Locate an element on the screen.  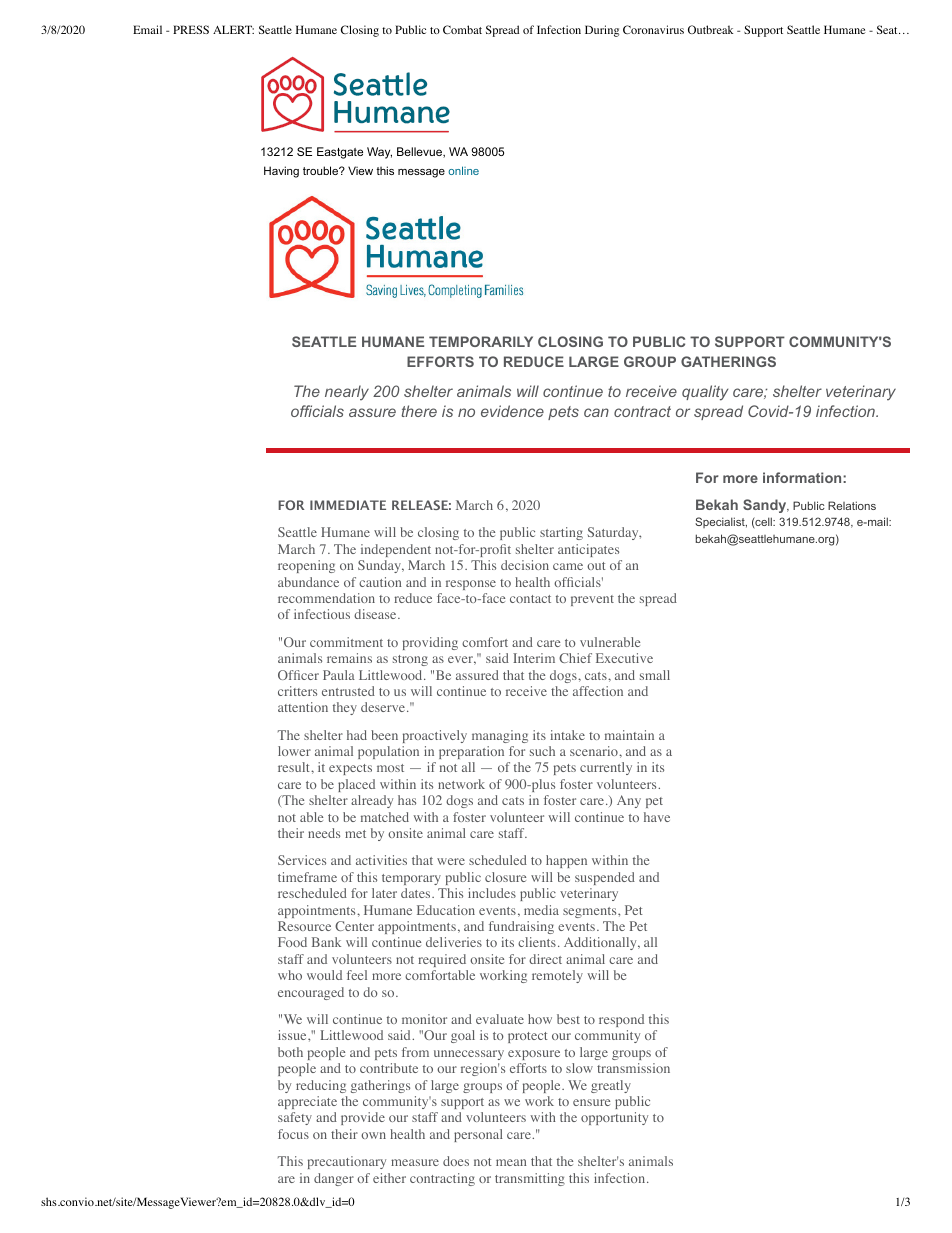
contact is located at coordinates (530, 599).
